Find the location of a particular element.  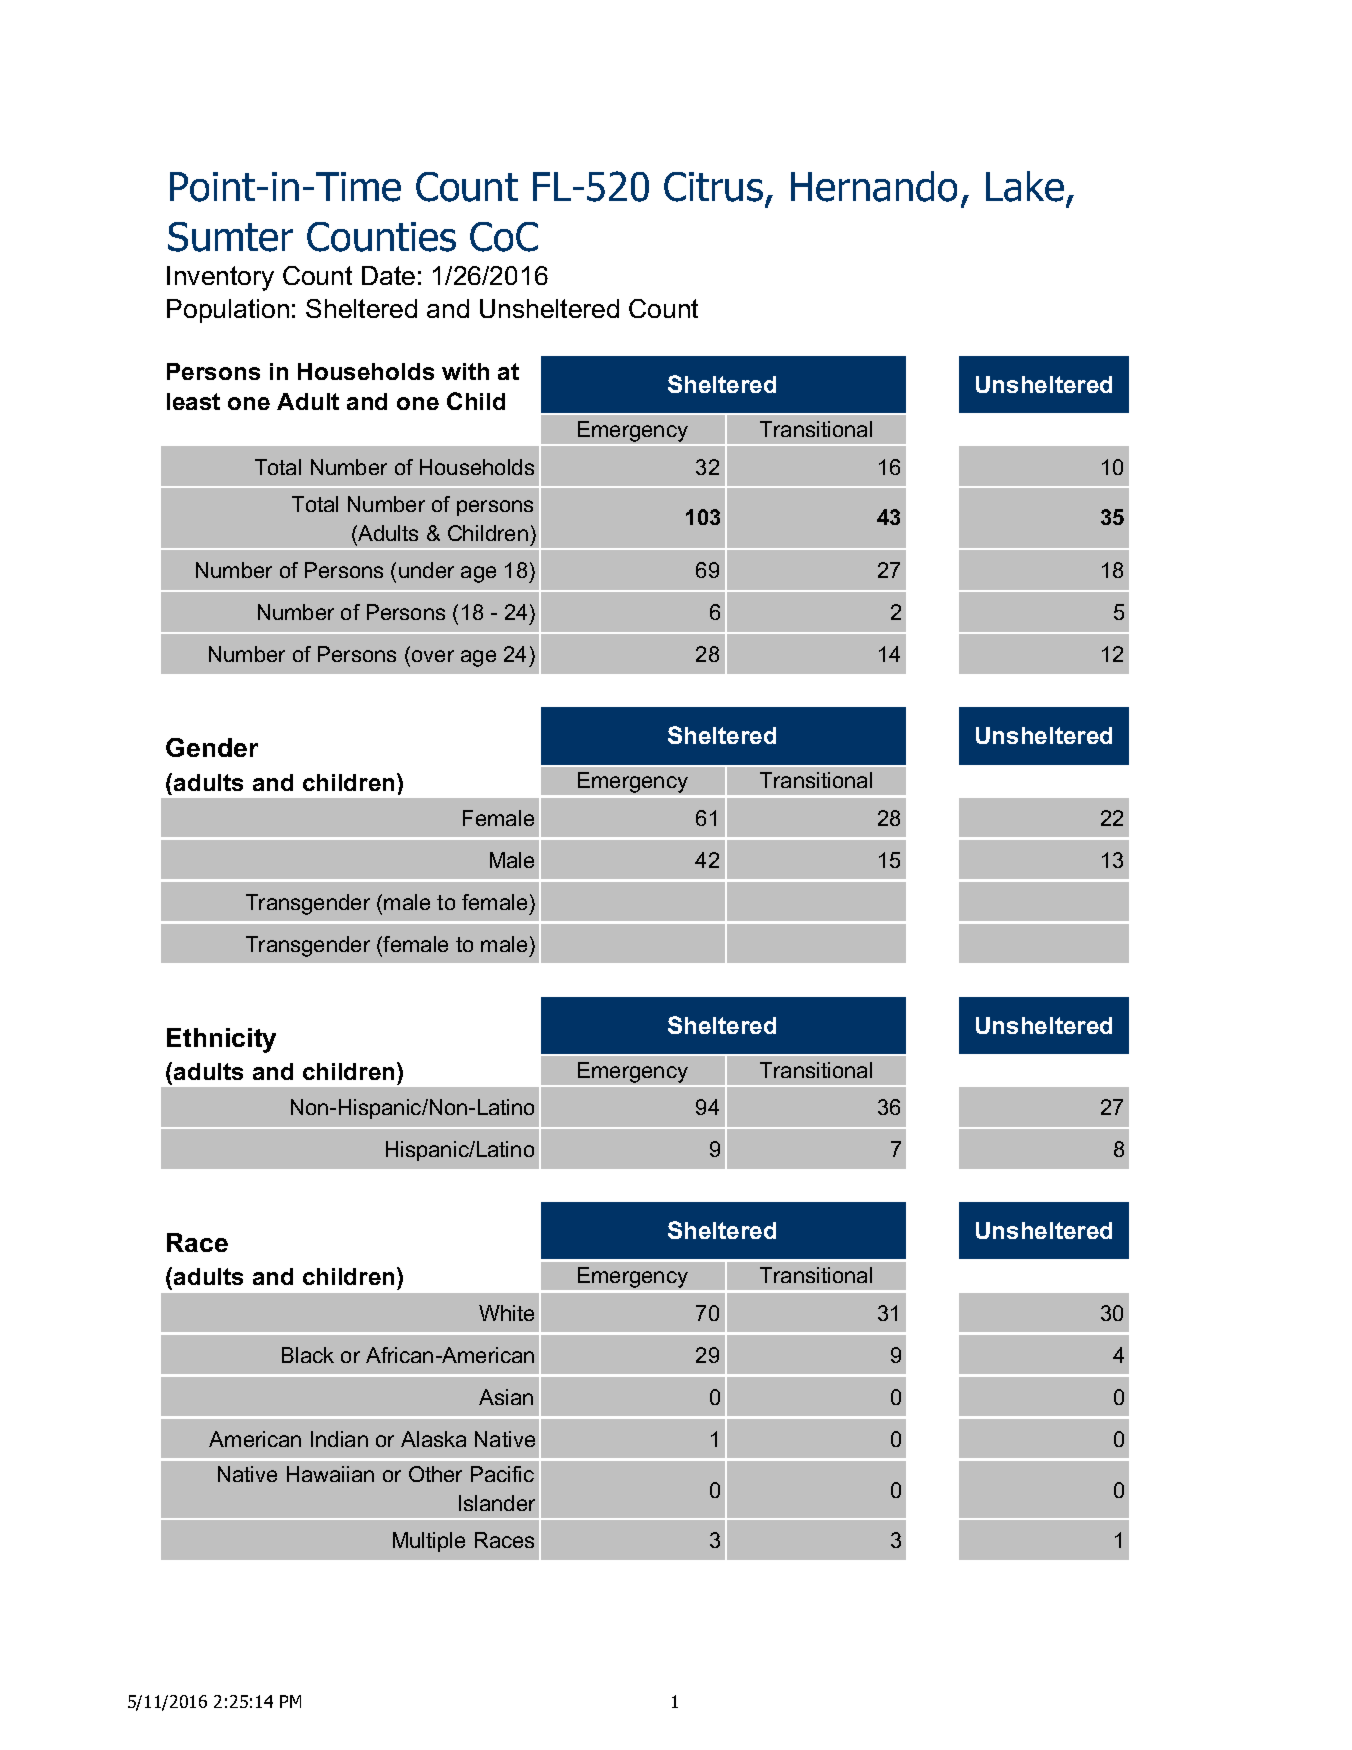

Lake is located at coordinates (1025, 186).
